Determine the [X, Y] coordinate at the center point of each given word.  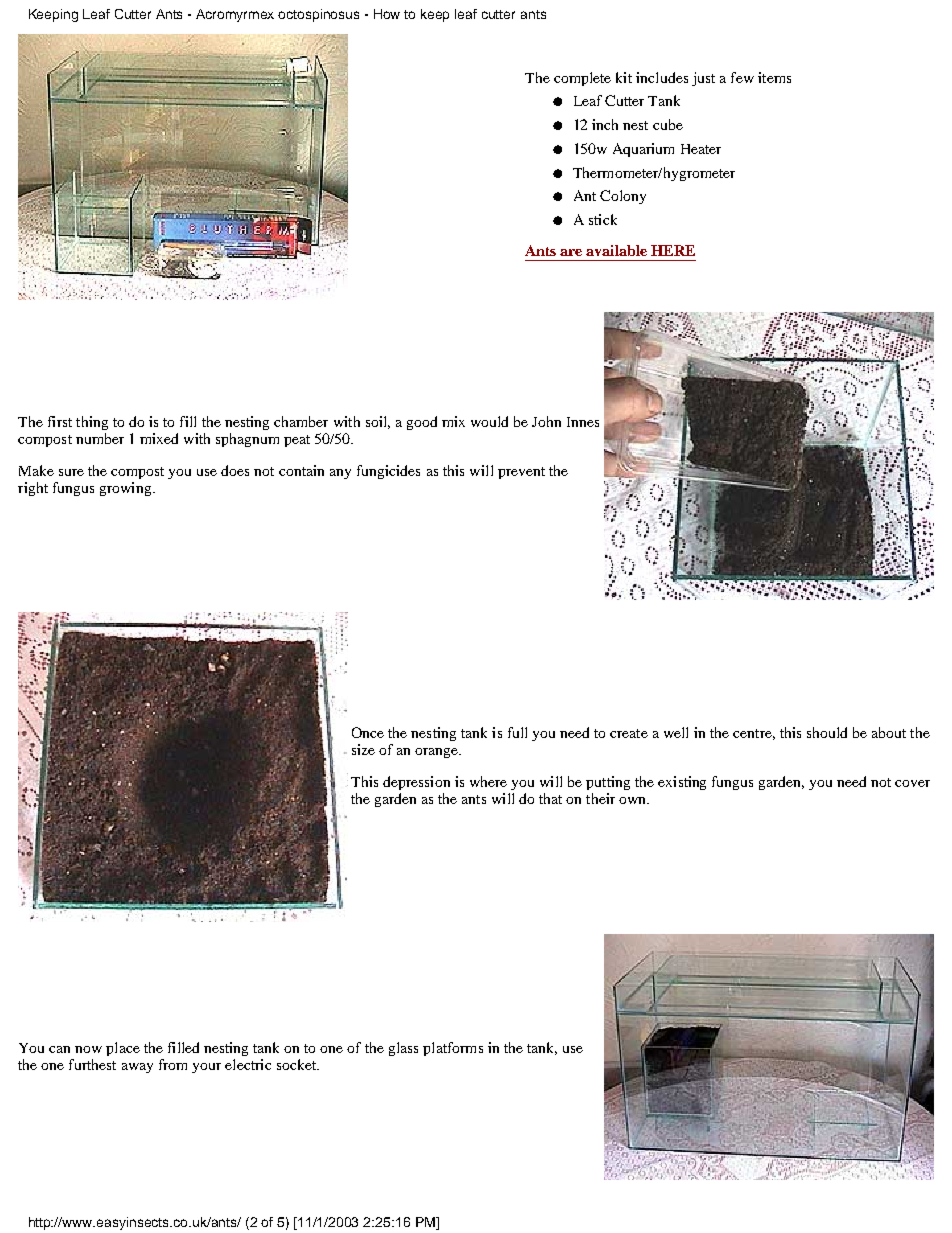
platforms [453, 1049]
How [387, 14]
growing [127, 489]
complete [582, 79]
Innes [583, 422]
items [774, 77]
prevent [521, 473]
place [123, 1049]
